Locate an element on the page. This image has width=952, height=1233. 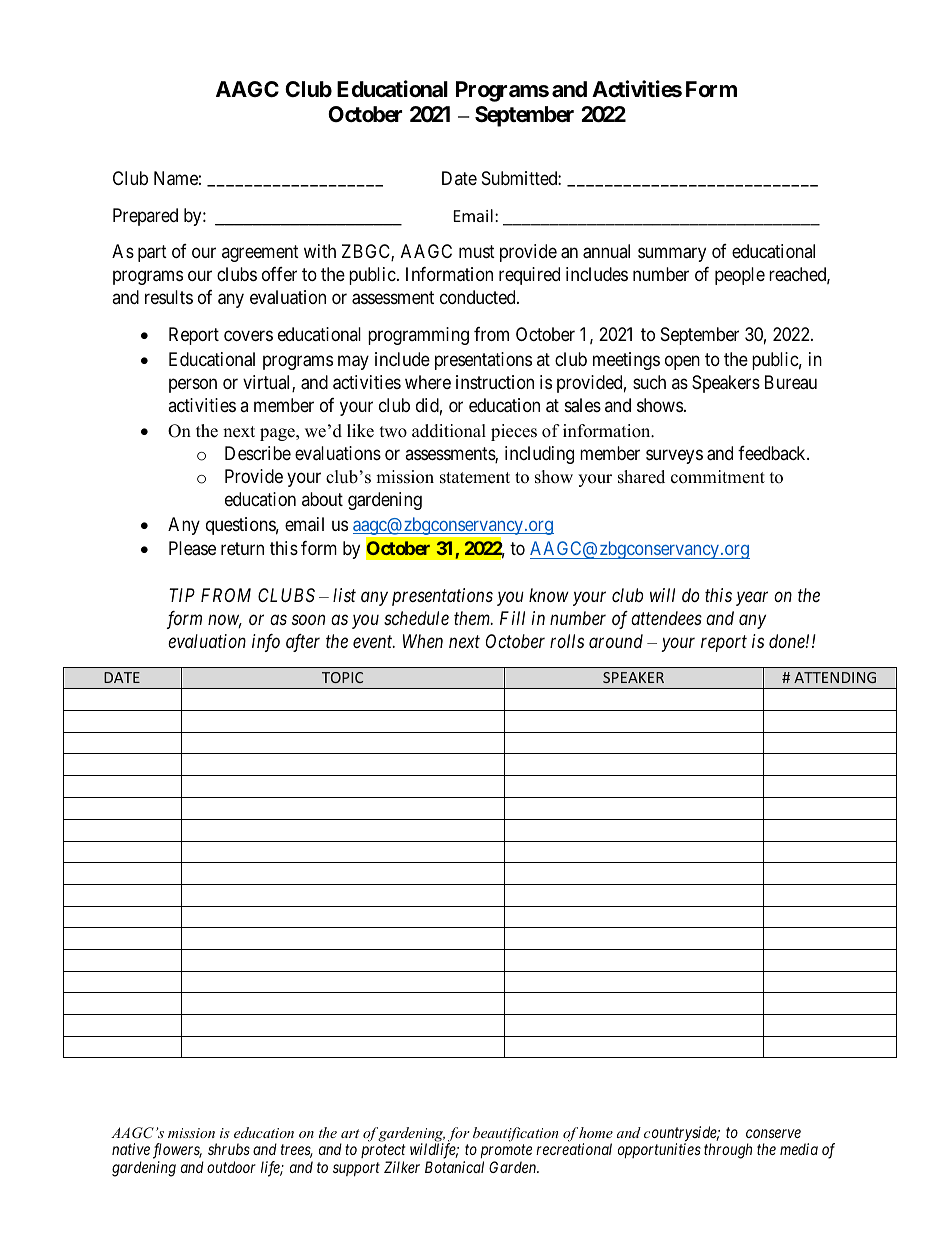
return is located at coordinates (242, 548).
